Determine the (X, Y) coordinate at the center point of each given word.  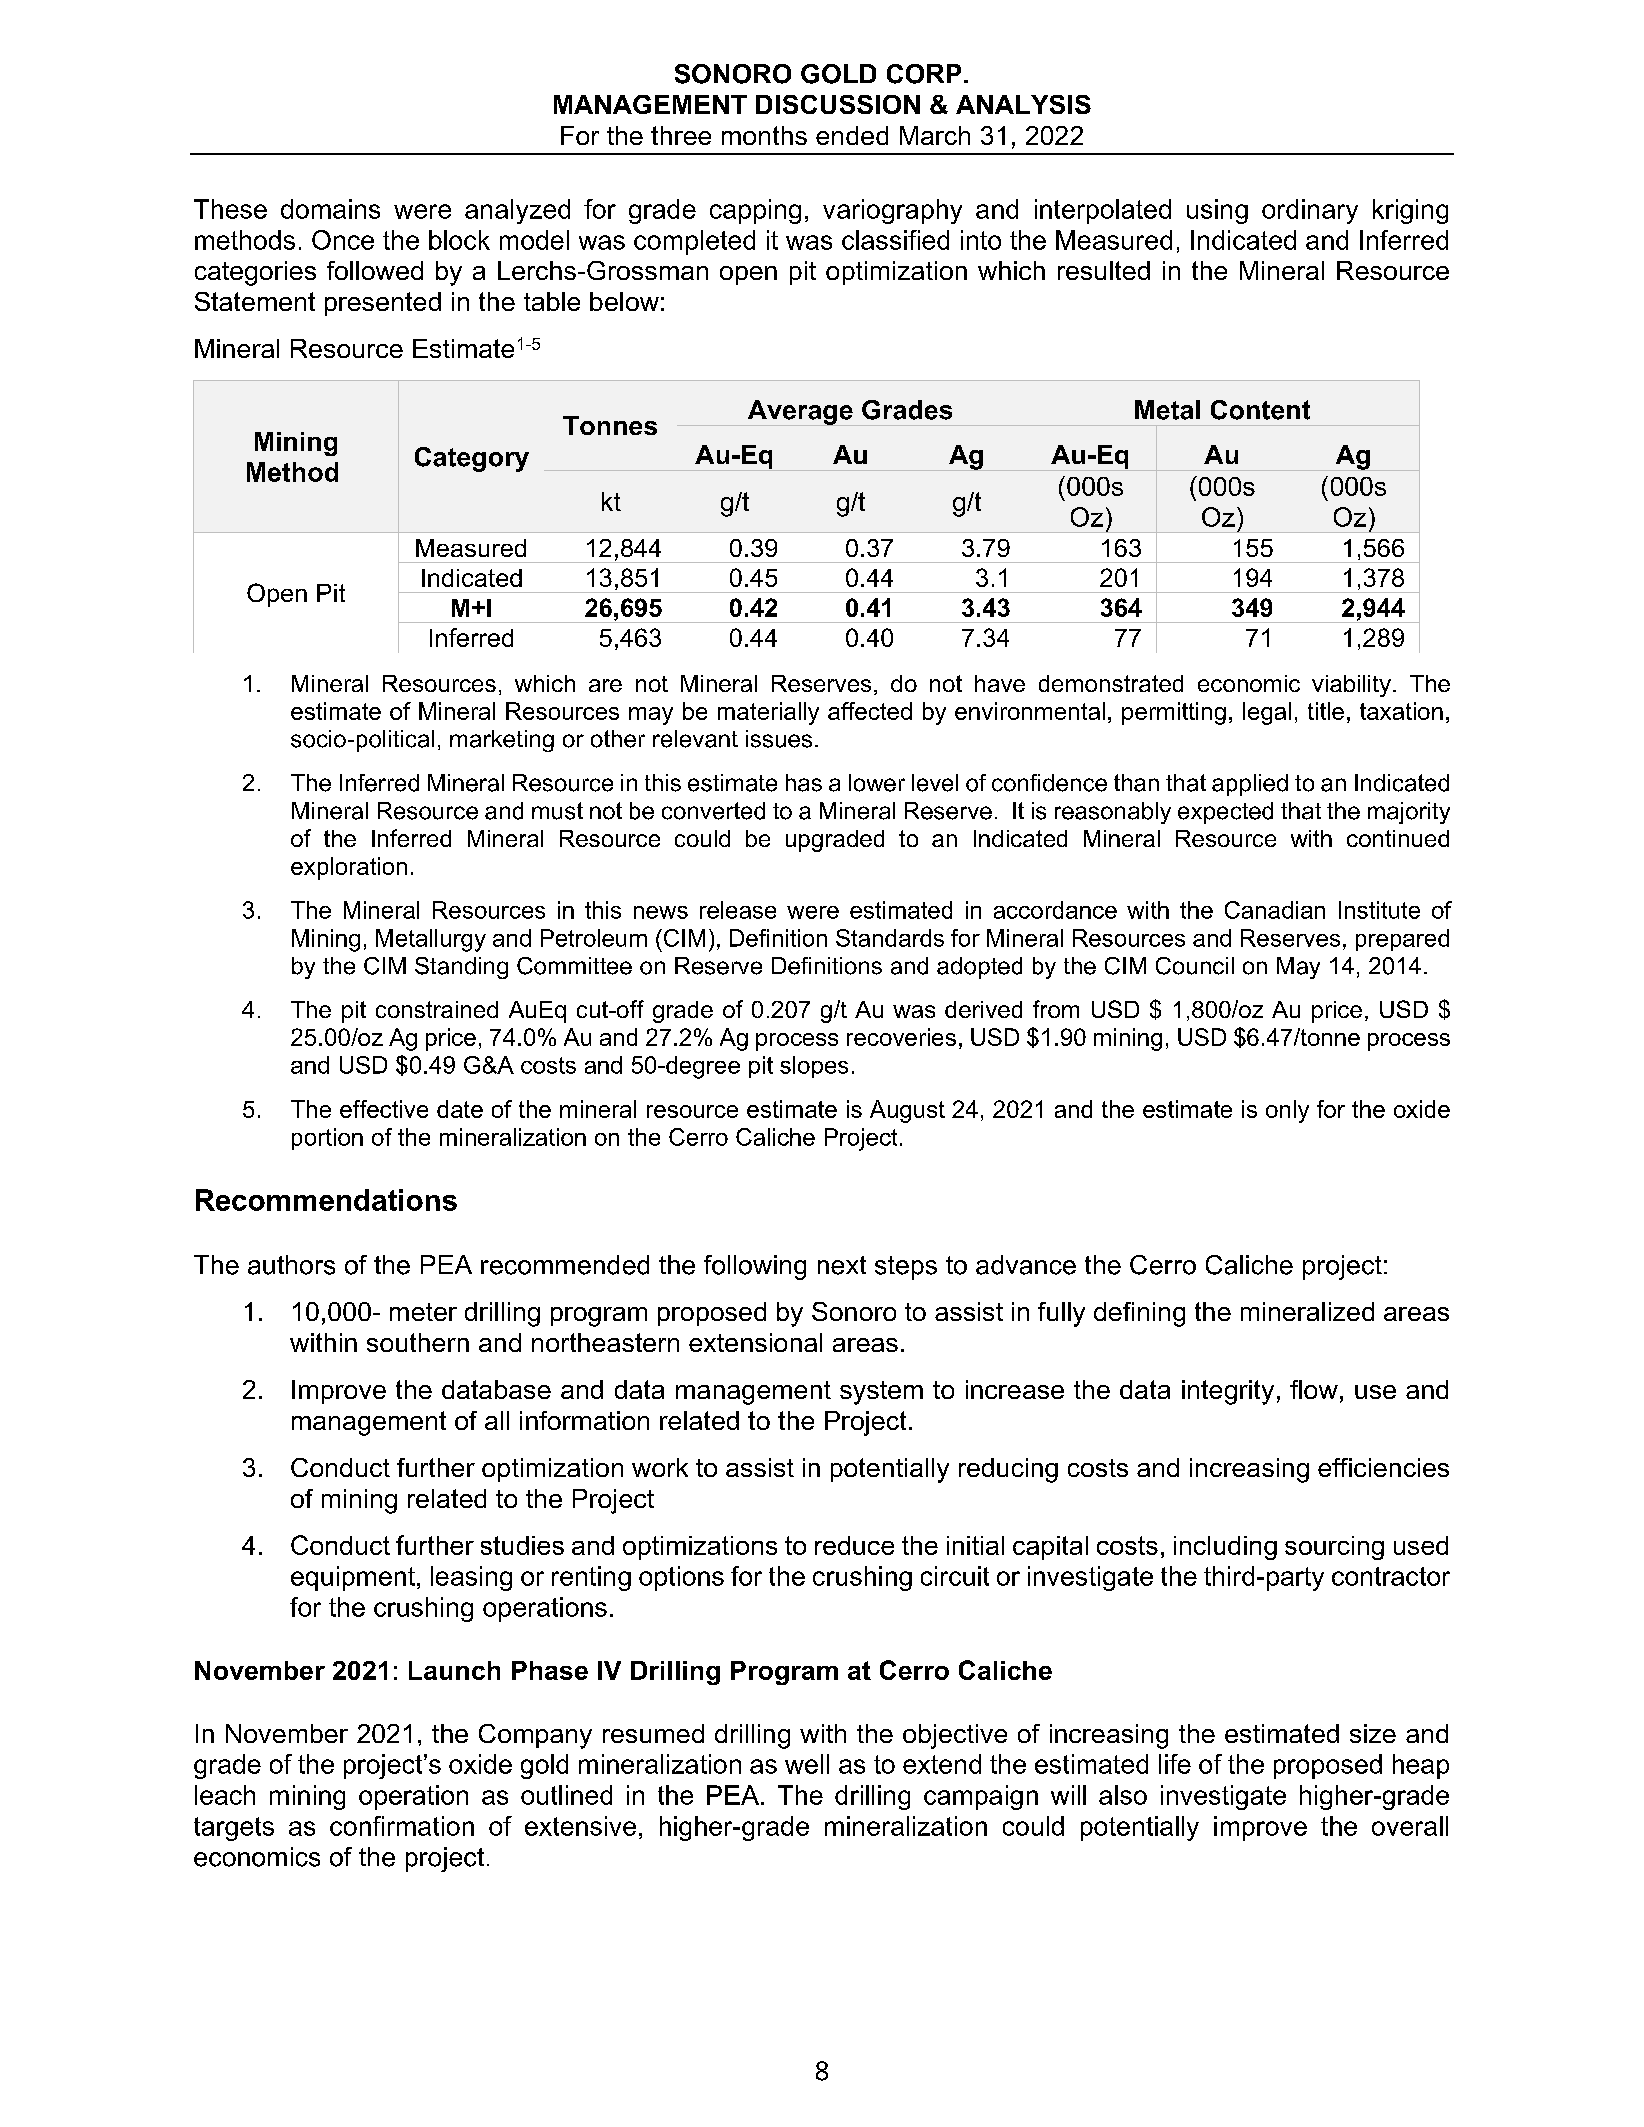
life (1175, 1764)
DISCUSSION (838, 104)
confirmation (402, 1826)
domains (330, 209)
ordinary (1310, 211)
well (807, 1764)
